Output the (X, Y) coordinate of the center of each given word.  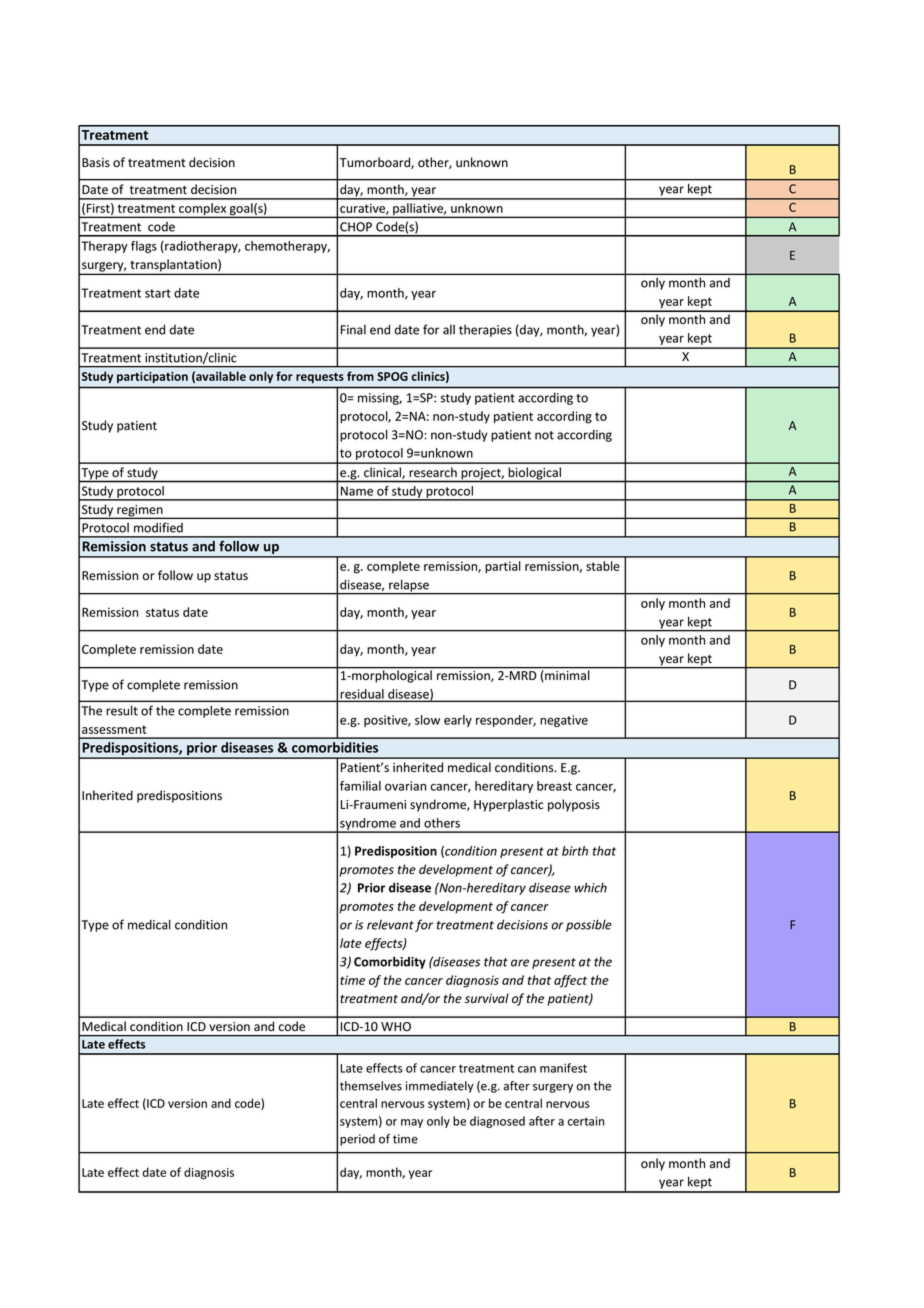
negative (564, 721)
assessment (114, 729)
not (544, 435)
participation (152, 377)
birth (575, 851)
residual (362, 695)
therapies (485, 331)
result (122, 710)
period (357, 1140)
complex (203, 210)
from (360, 376)
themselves (371, 1086)
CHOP (356, 227)
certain (585, 1121)
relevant (390, 925)
